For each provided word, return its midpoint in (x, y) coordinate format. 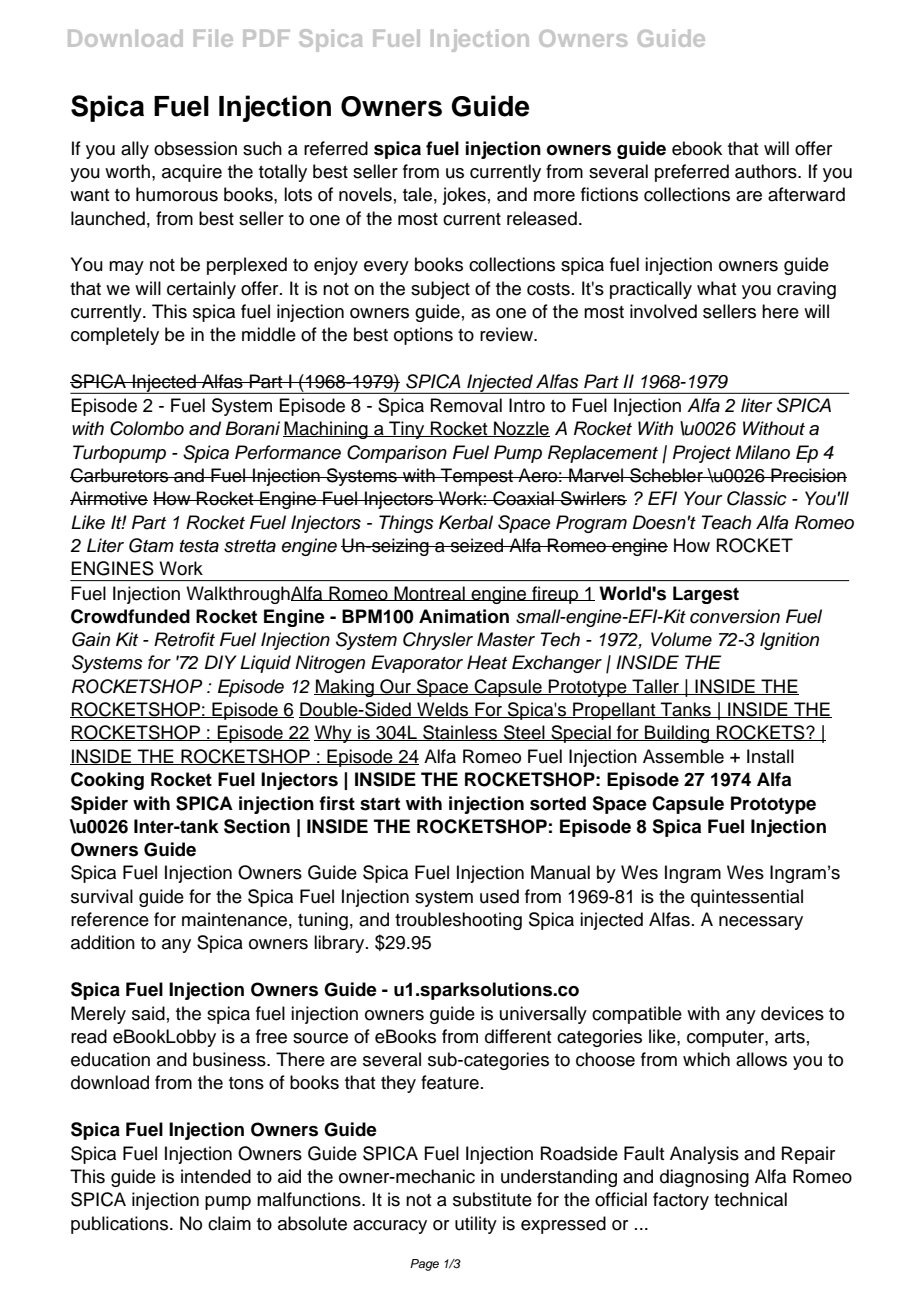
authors (767, 171)
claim (229, 1223)
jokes (464, 196)
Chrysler (438, 641)
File (213, 38)
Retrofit (184, 639)
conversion (735, 616)
